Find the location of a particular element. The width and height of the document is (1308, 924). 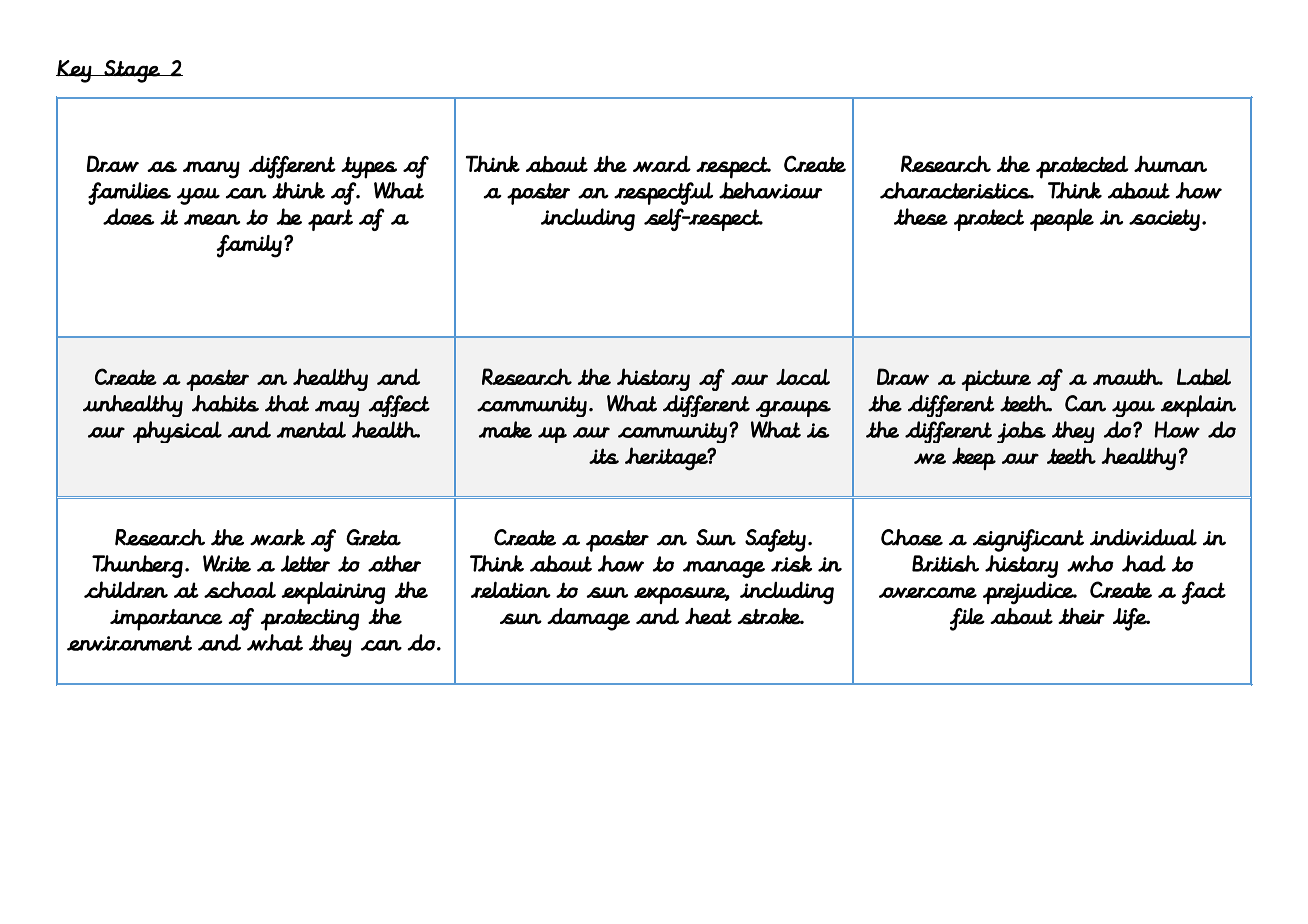

damage is located at coordinates (588, 619).
